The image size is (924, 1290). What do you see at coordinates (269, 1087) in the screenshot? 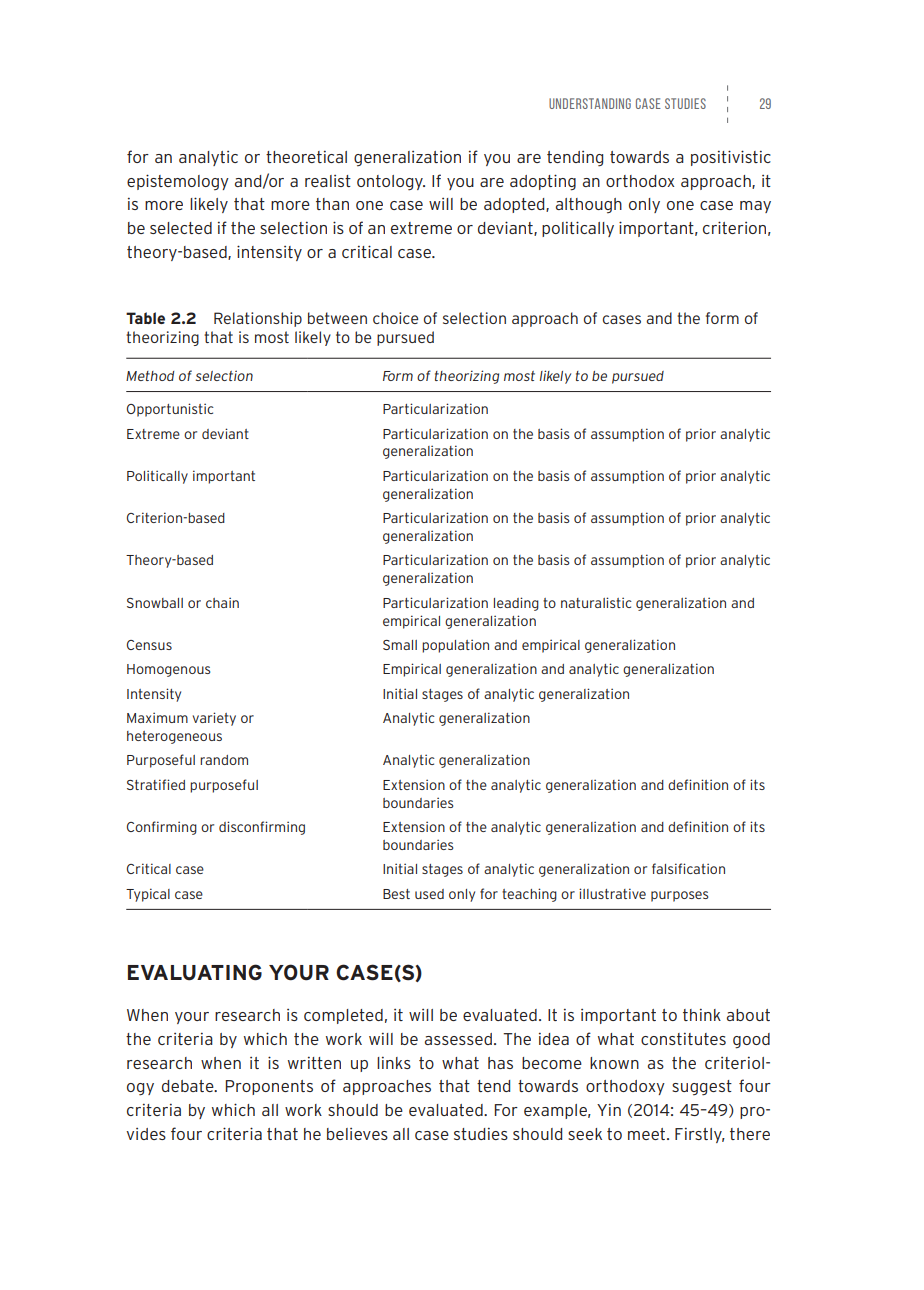
I see `Proponents` at bounding box center [269, 1087].
